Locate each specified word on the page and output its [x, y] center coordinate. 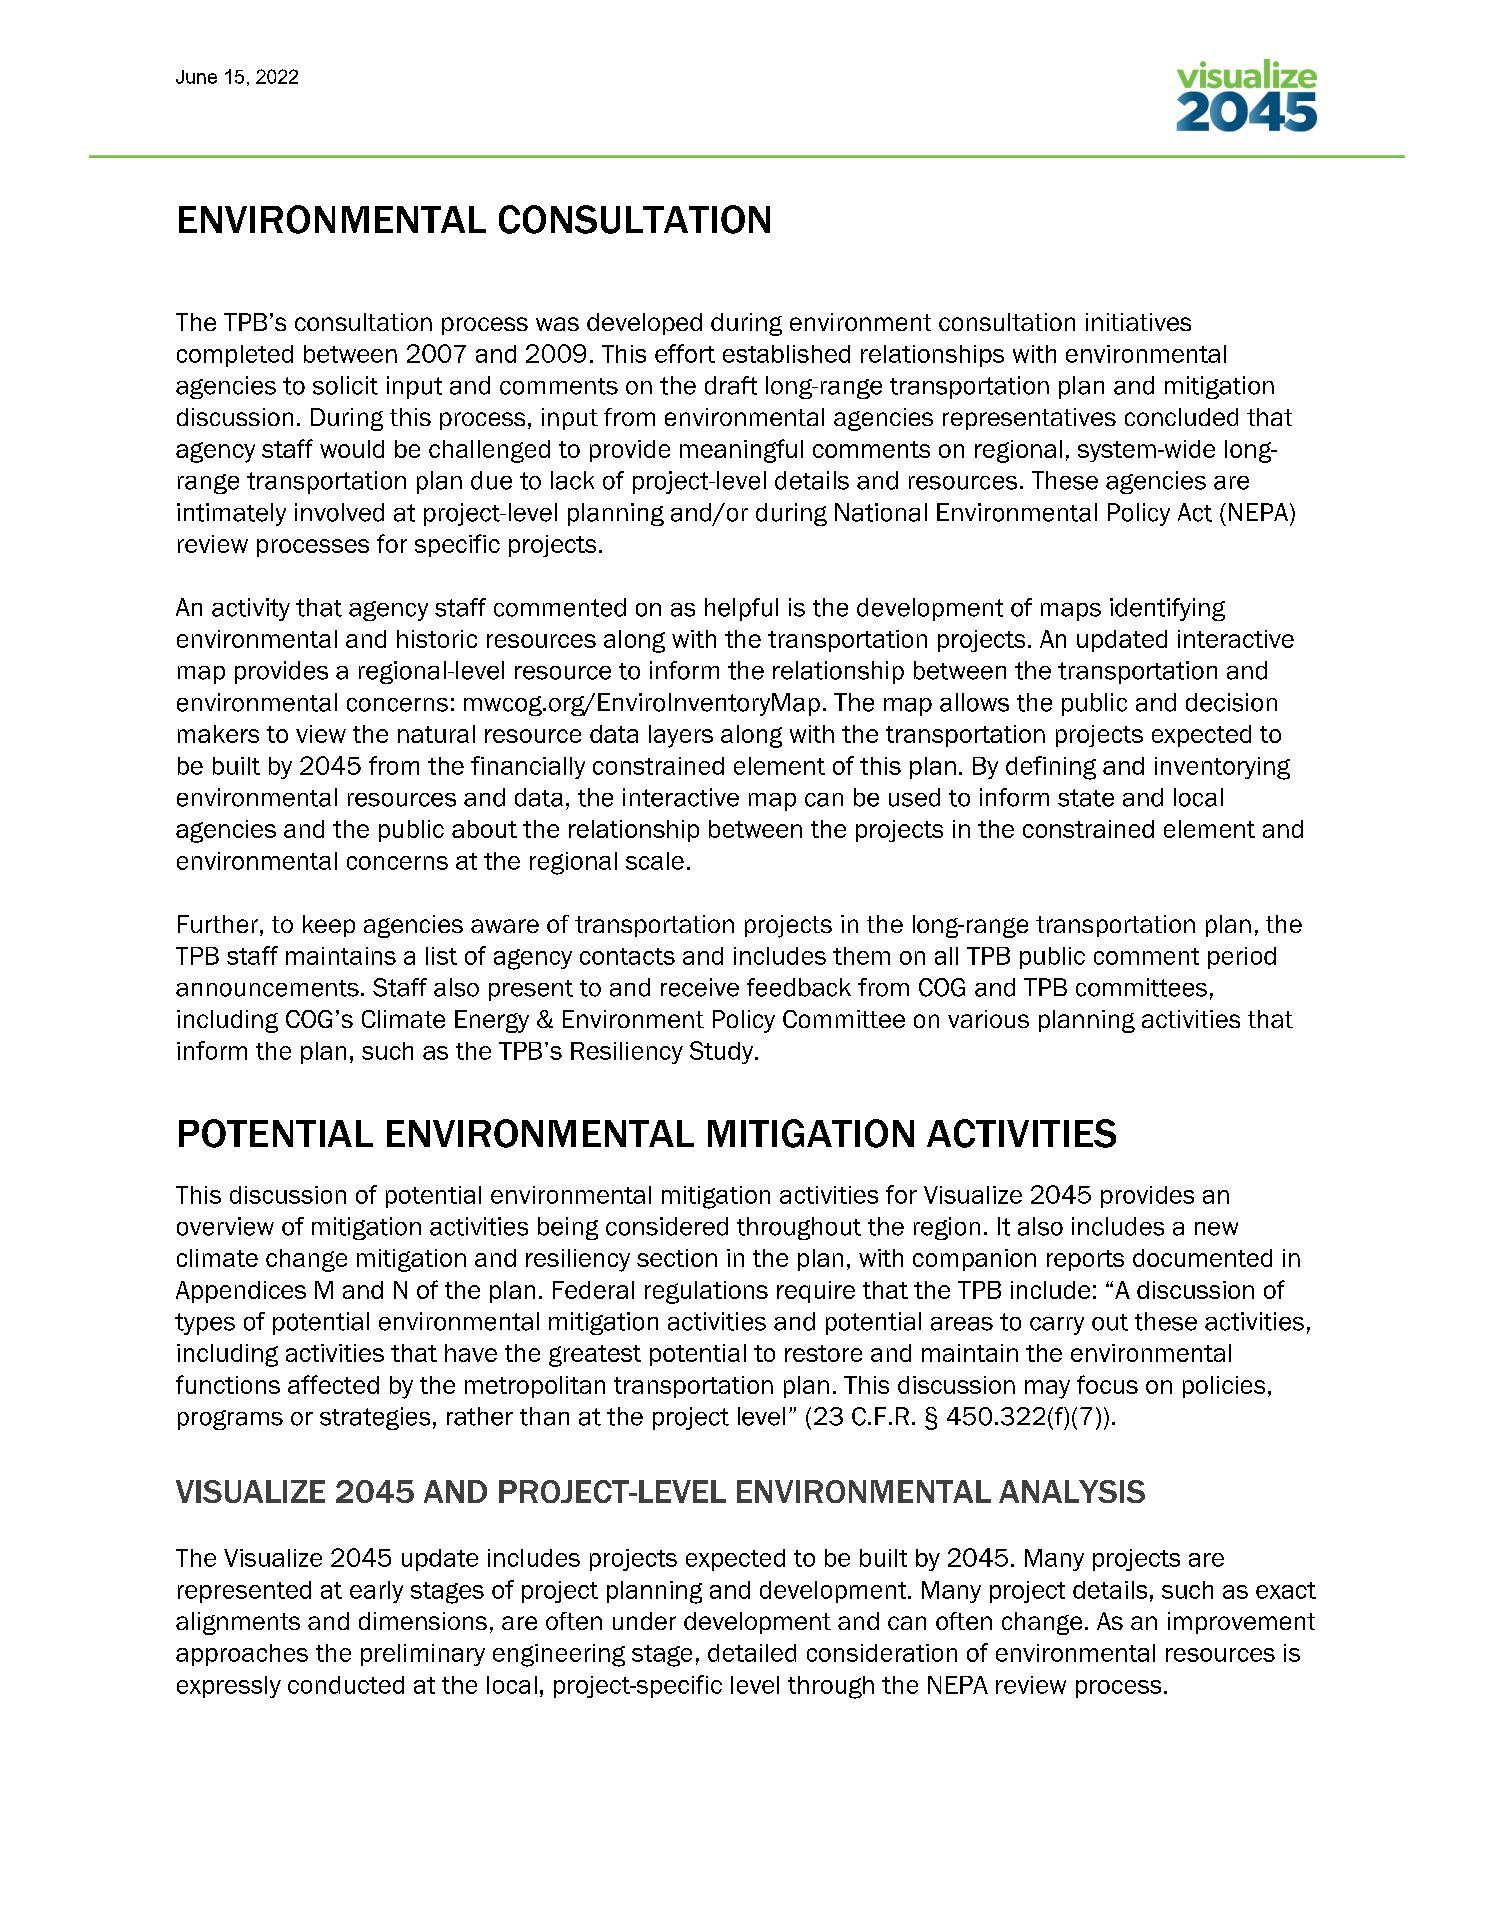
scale [655, 861]
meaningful [741, 451]
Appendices [241, 1292]
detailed [752, 1653]
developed [644, 324]
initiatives [1138, 322]
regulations [706, 1292]
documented [1202, 1258]
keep [329, 926]
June [196, 77]
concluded [1181, 417]
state [1086, 798]
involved [339, 512]
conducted [346, 1685]
